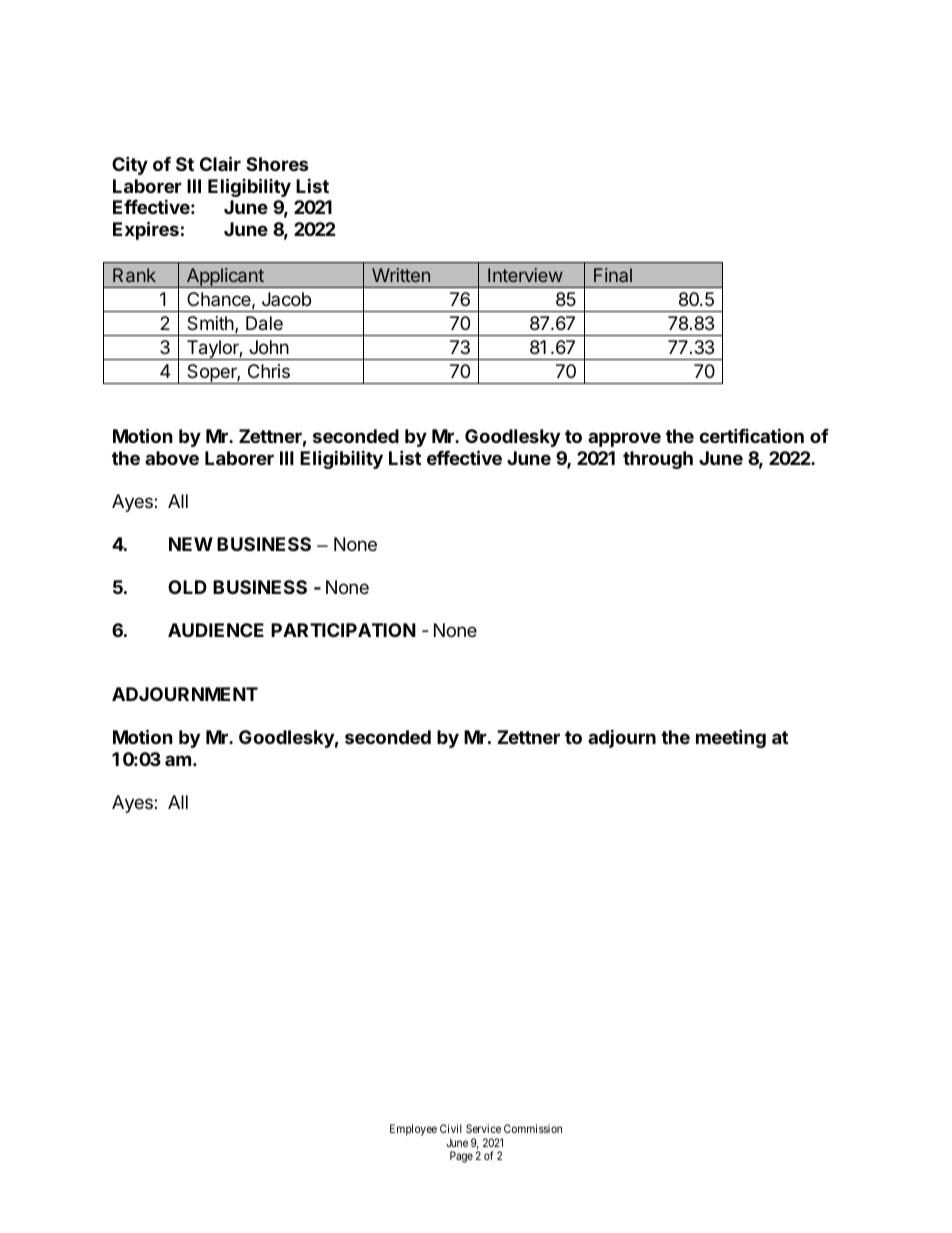  Describe the element at coordinates (220, 163) in the screenshot. I see `Clair` at that location.
